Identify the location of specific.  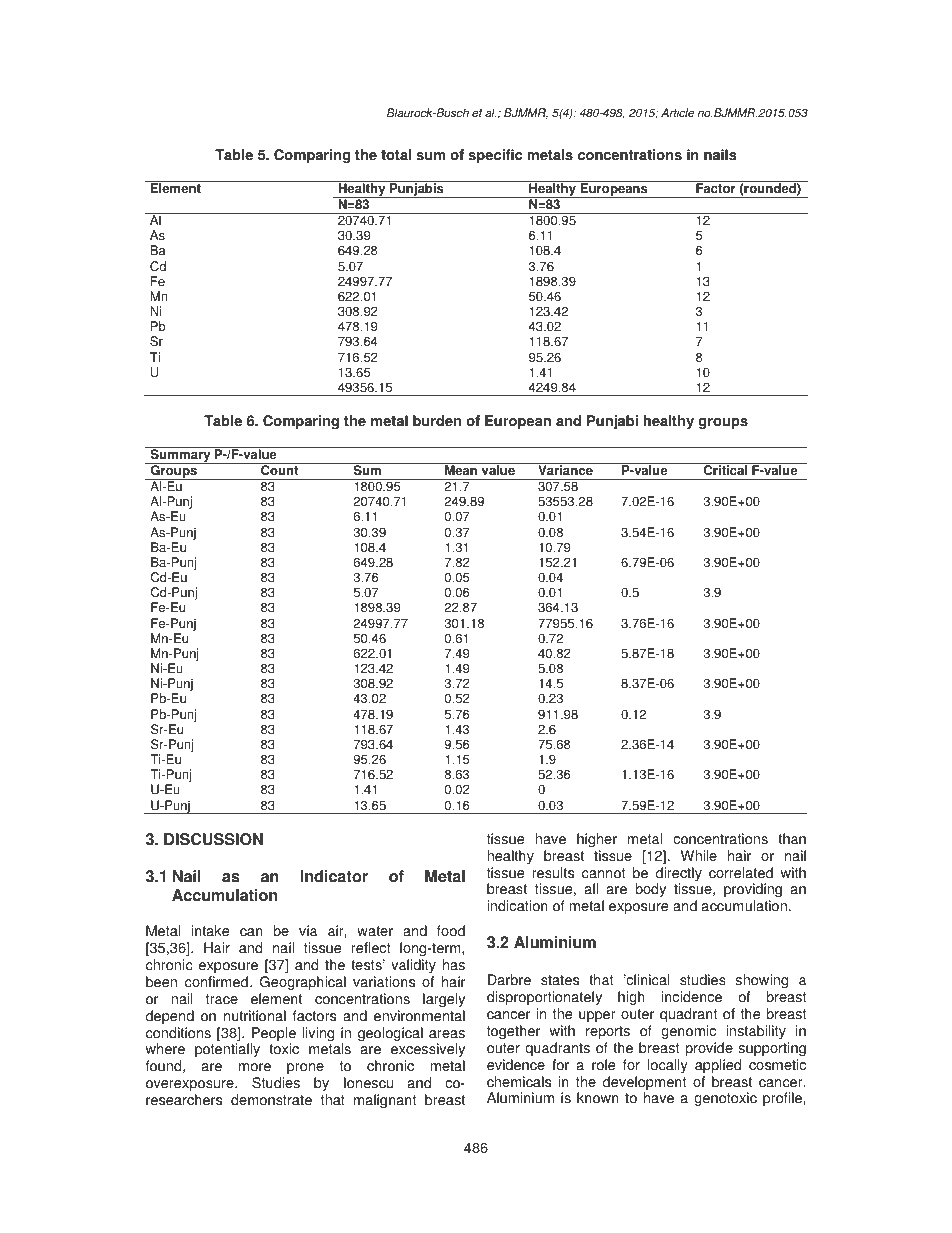
(496, 156).
